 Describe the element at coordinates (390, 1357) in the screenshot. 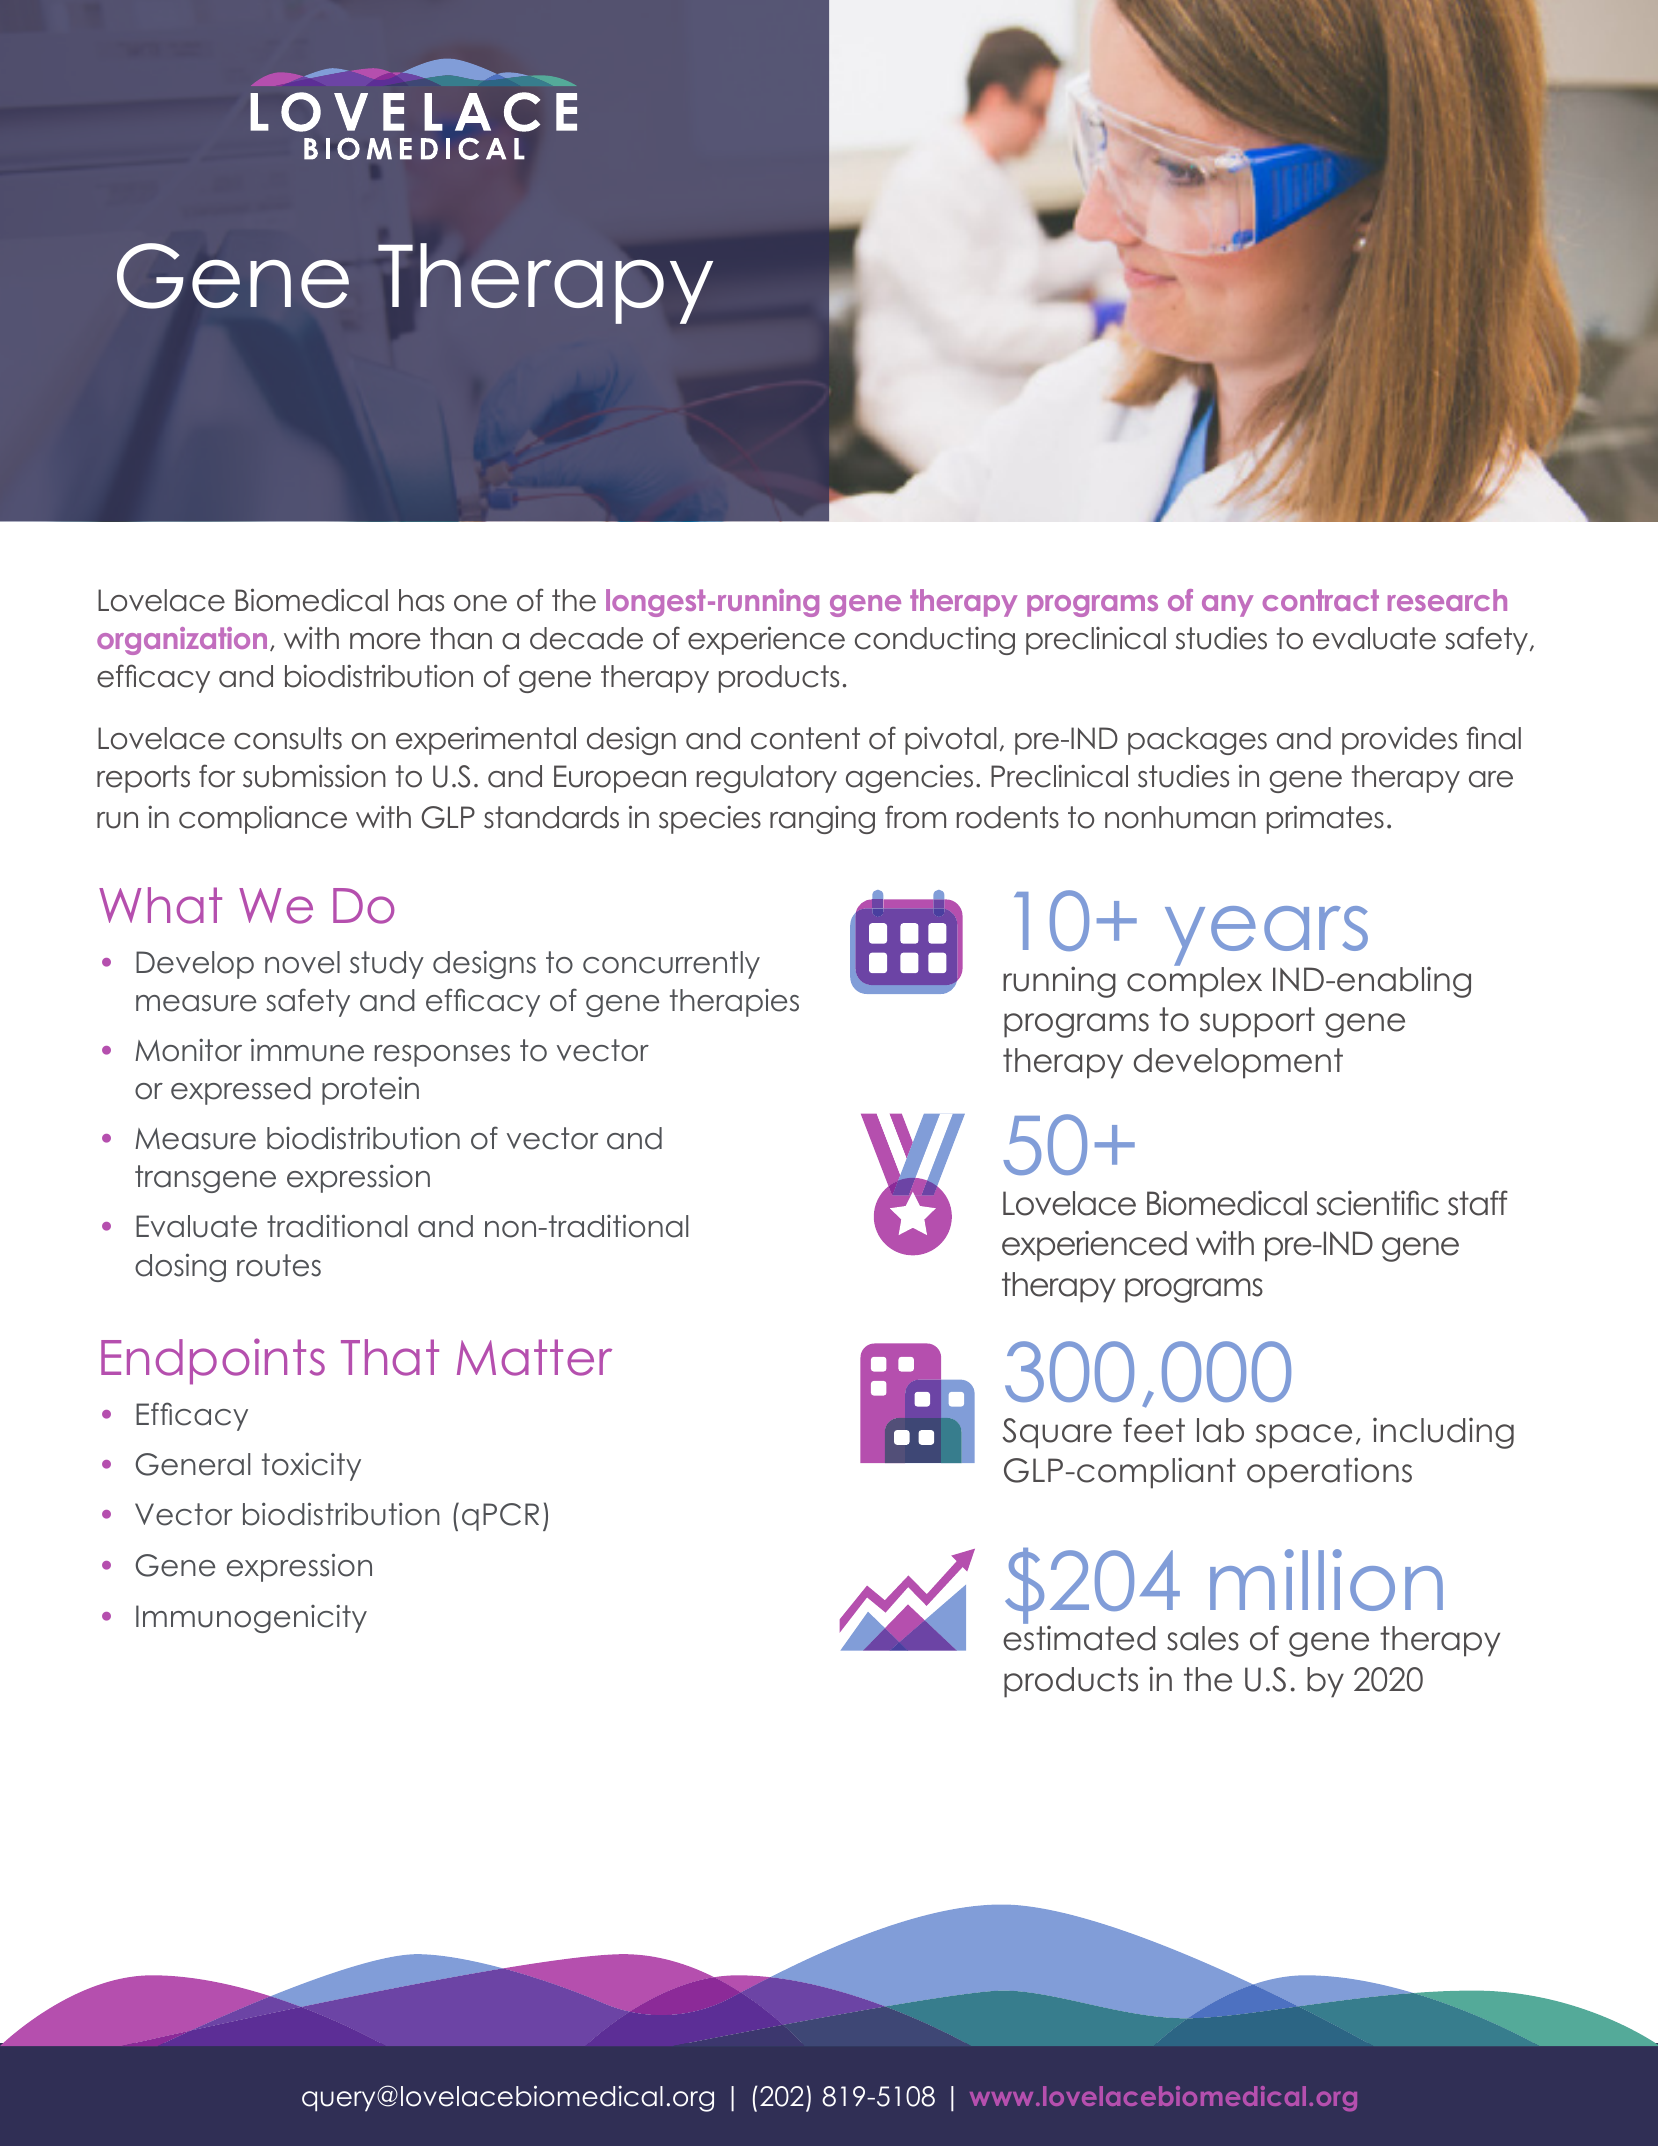

I see `That` at that location.
